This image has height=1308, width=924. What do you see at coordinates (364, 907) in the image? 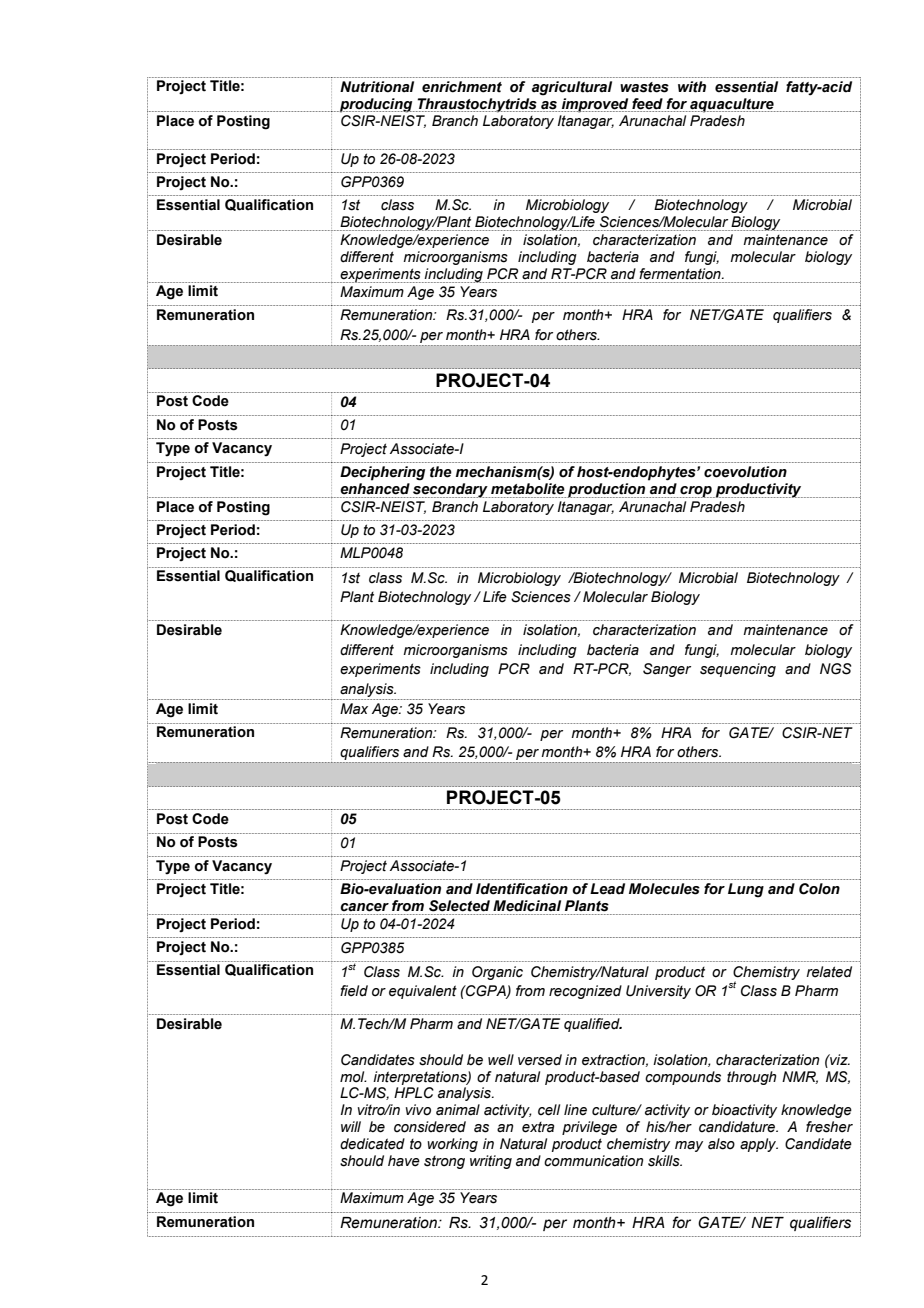
I see `cancer` at bounding box center [364, 907].
